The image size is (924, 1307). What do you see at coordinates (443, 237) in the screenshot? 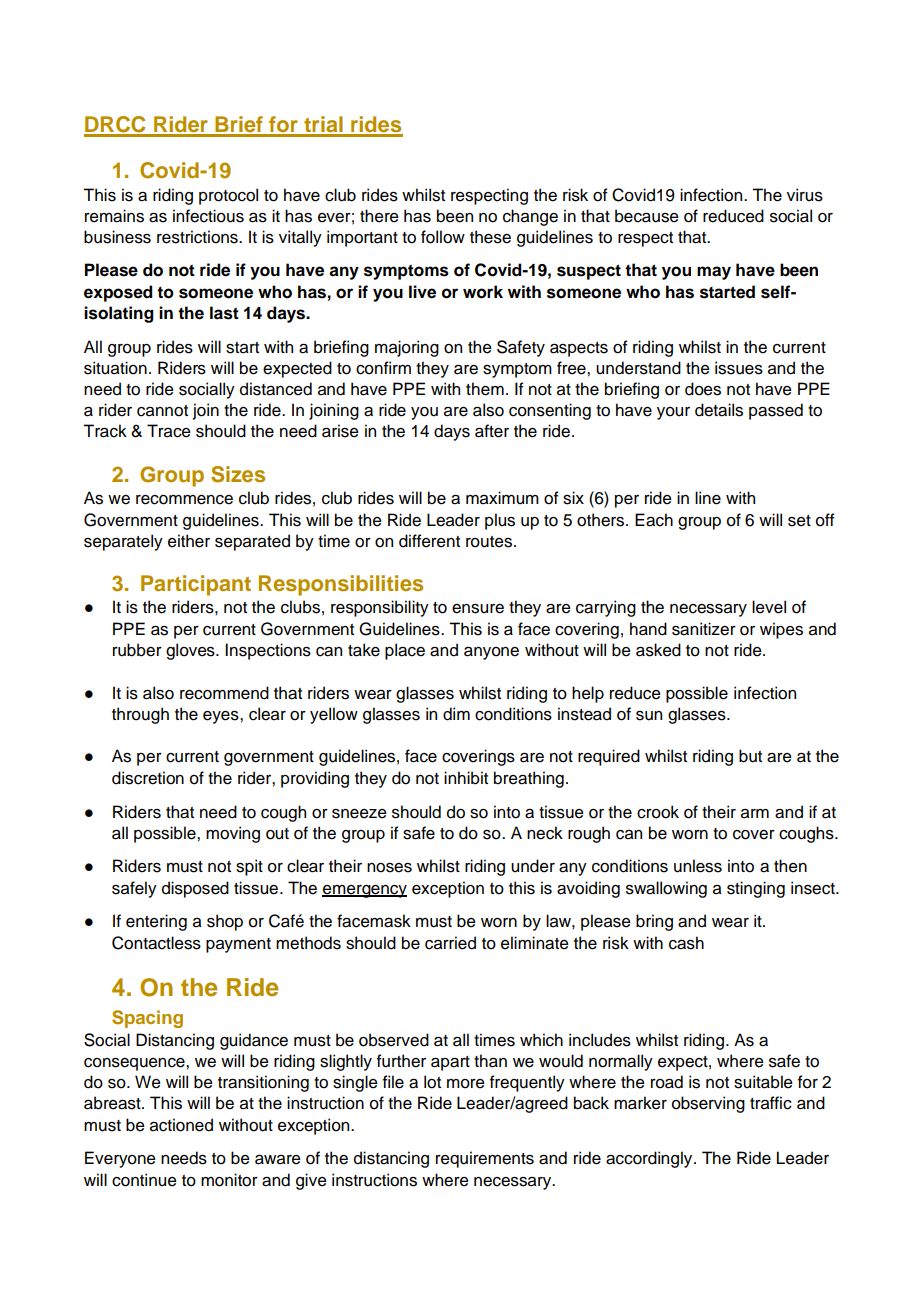
I see `follow` at bounding box center [443, 237].
